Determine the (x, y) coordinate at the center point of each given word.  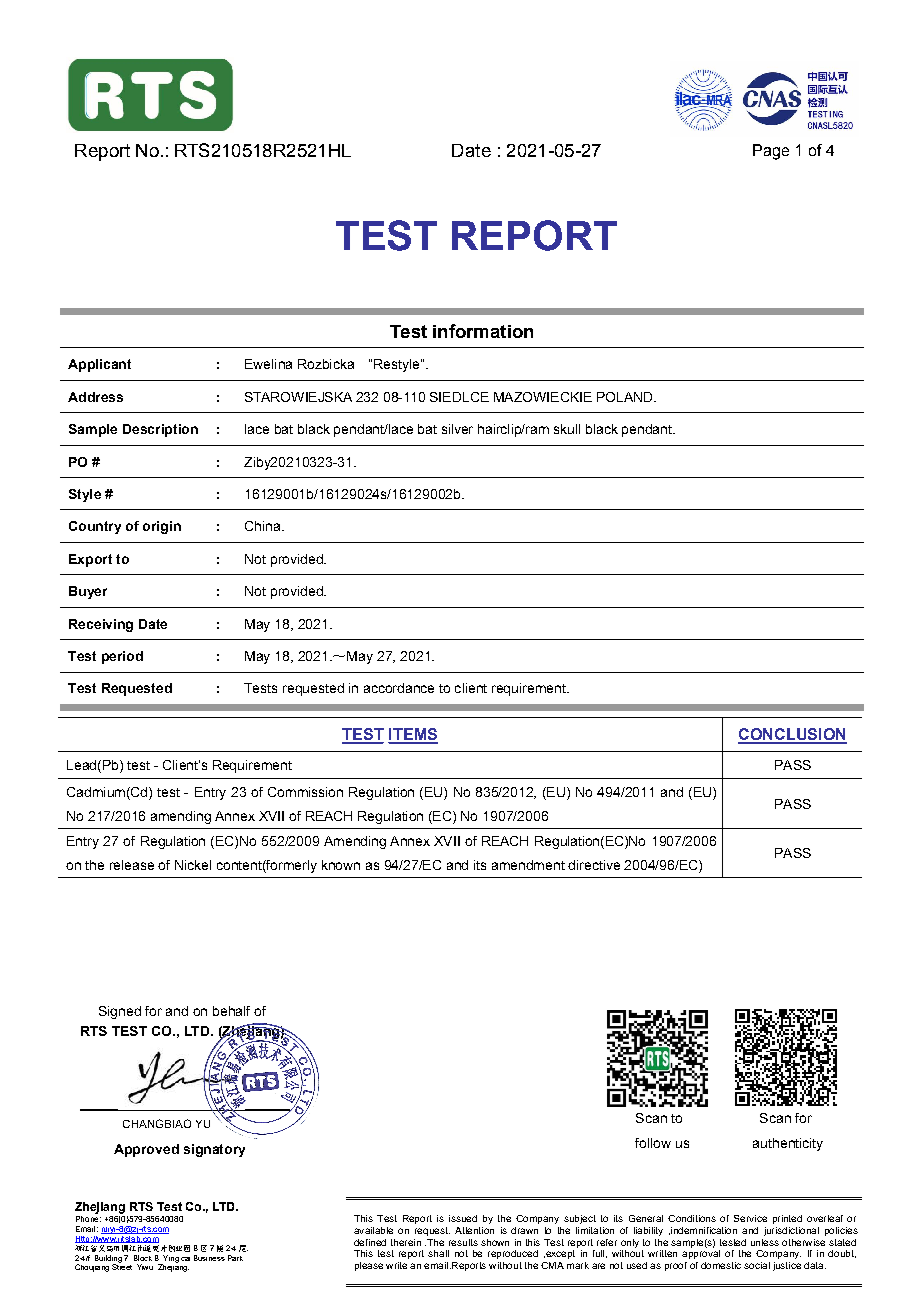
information (483, 331)
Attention (474, 1230)
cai (185, 1259)
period (122, 657)
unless (765, 1242)
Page (771, 152)
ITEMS (413, 735)
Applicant (99, 365)
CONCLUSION (792, 735)
